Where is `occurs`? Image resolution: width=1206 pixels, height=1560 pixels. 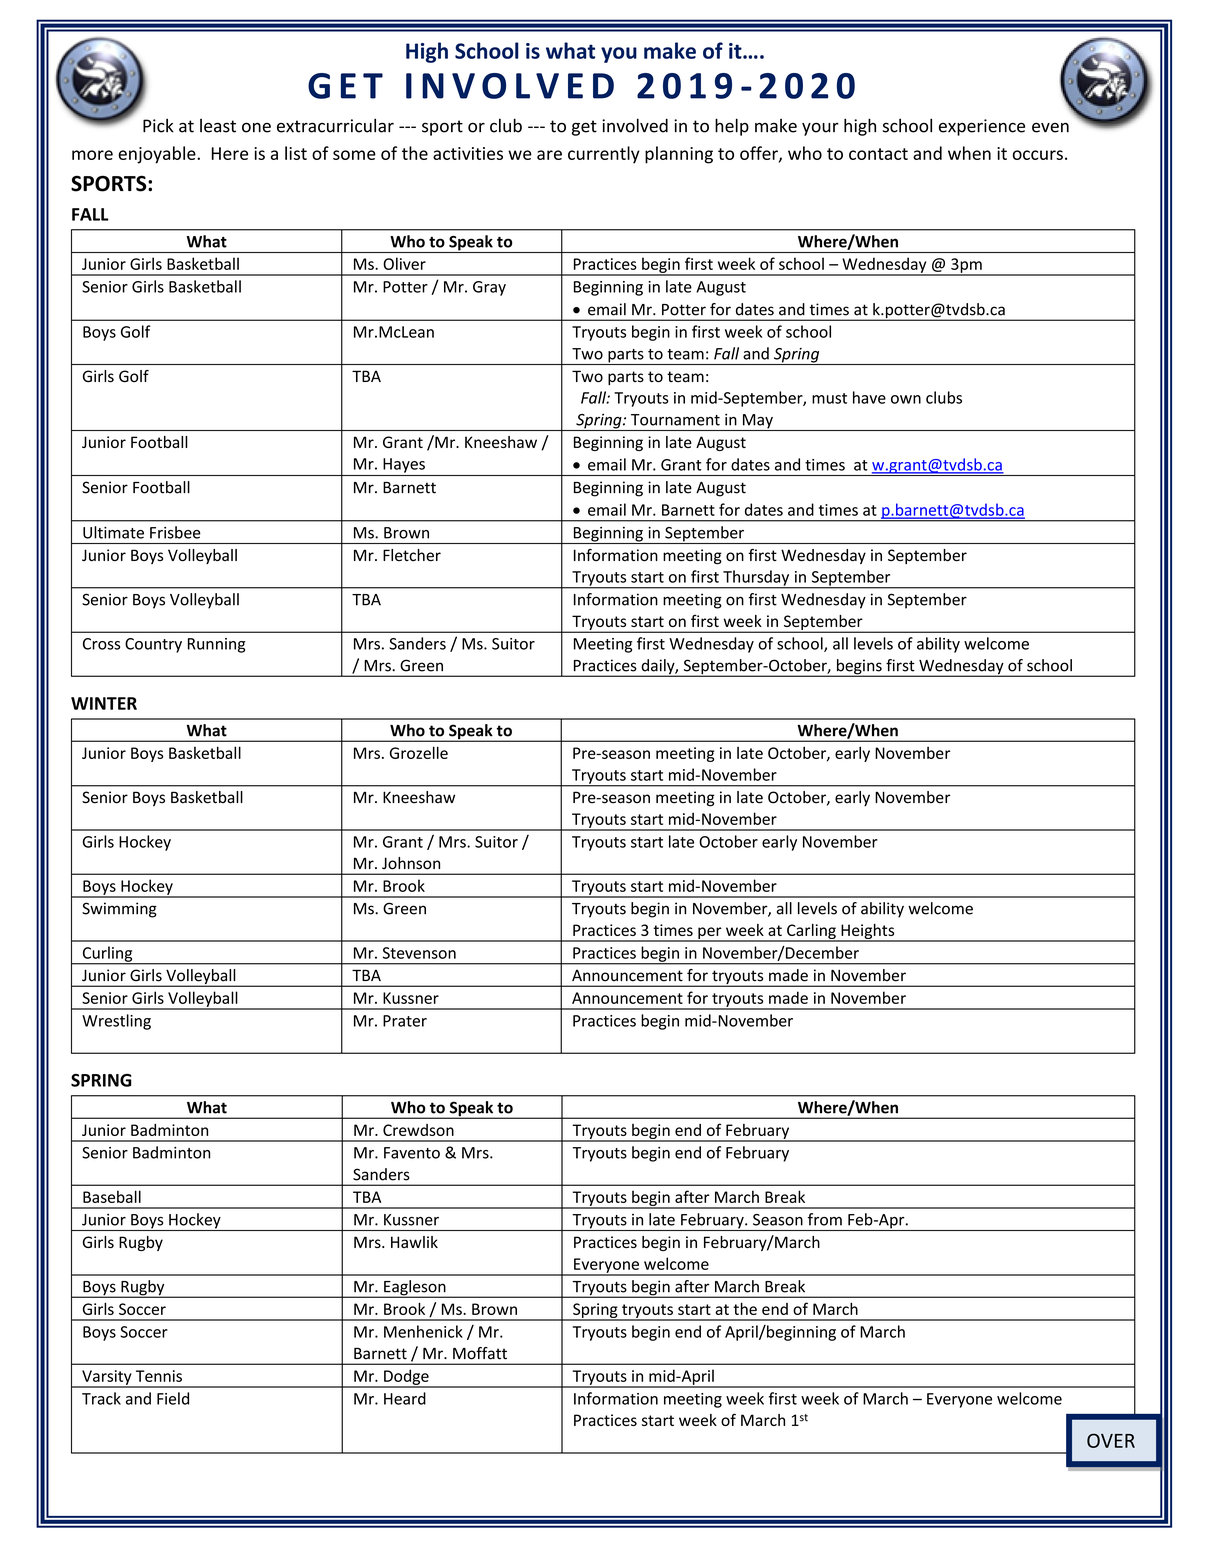
occurs is located at coordinates (1038, 155).
